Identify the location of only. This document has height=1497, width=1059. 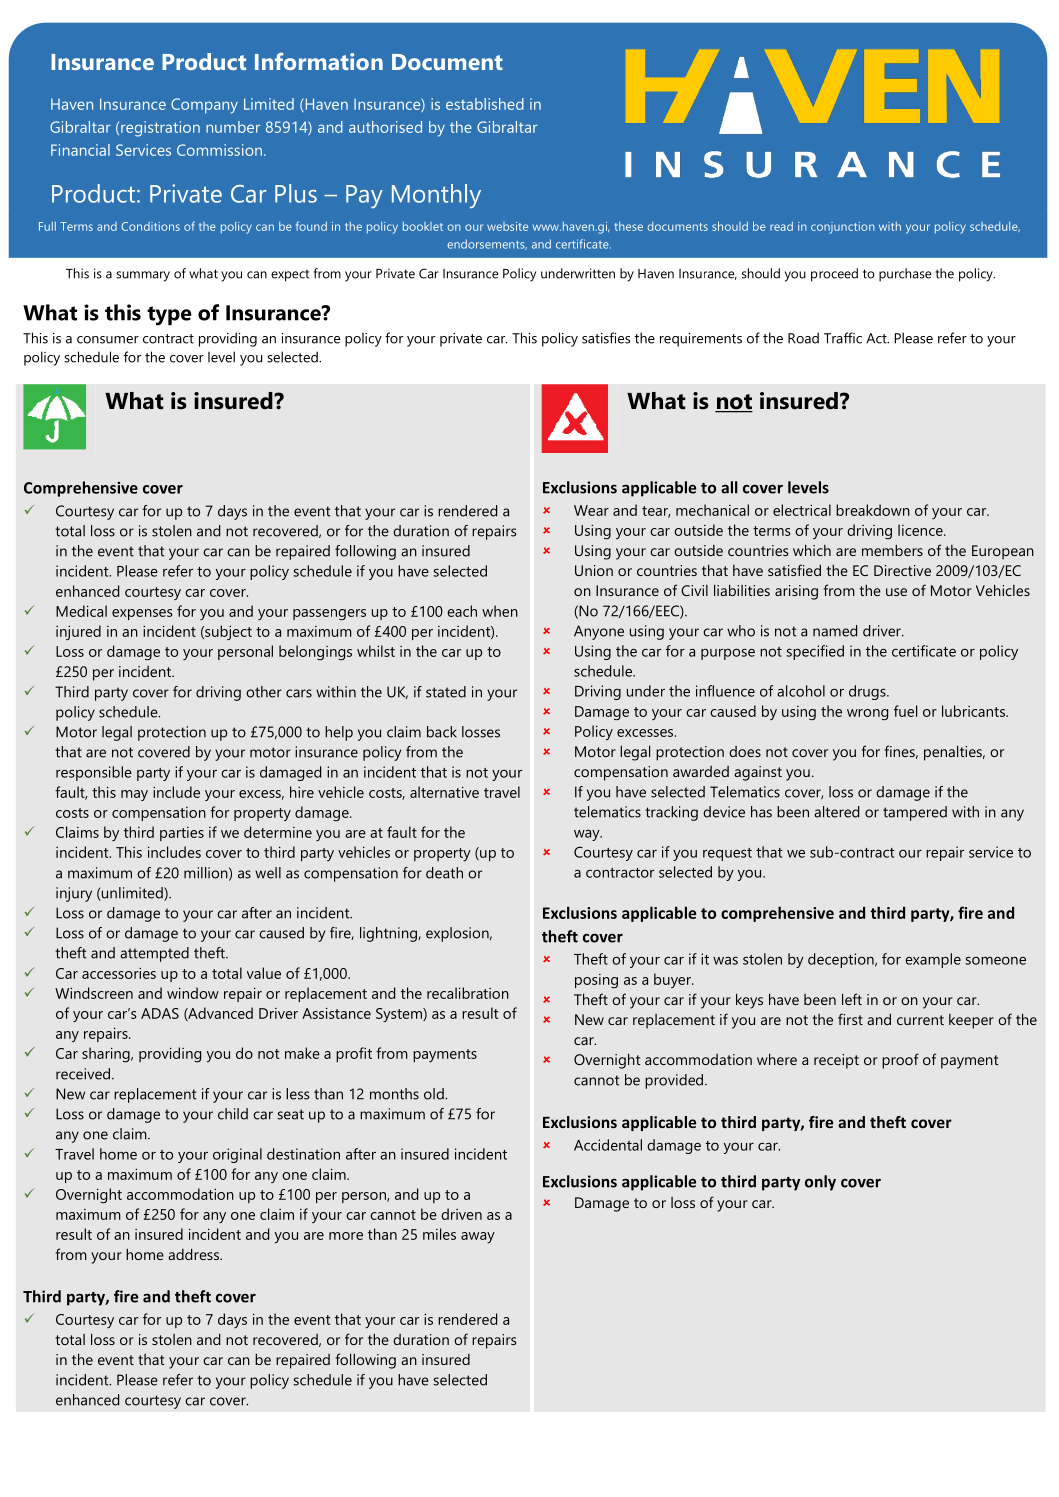
(820, 1183).
